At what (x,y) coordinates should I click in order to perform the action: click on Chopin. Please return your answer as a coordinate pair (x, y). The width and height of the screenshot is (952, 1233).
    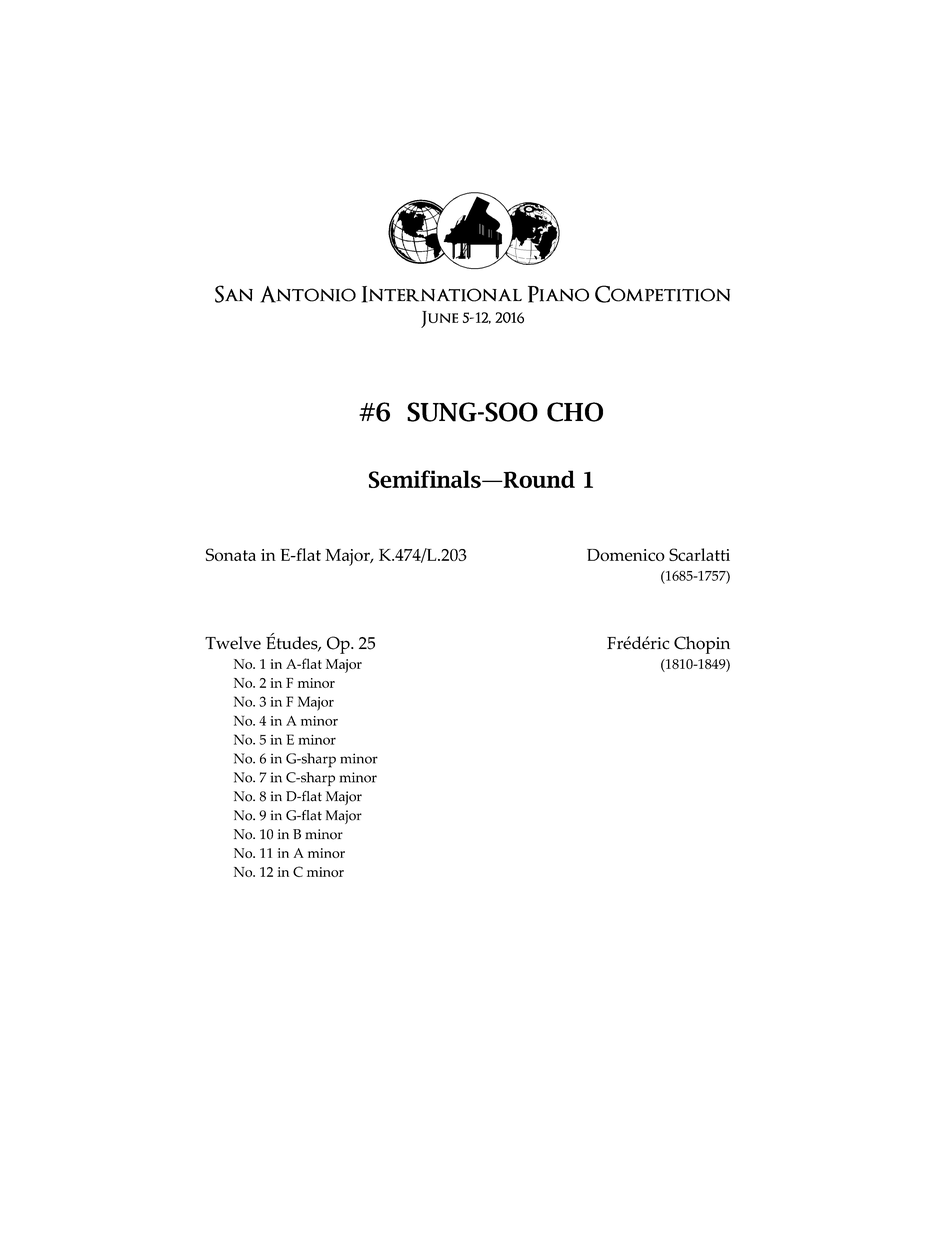
    Looking at the image, I should click on (702, 645).
